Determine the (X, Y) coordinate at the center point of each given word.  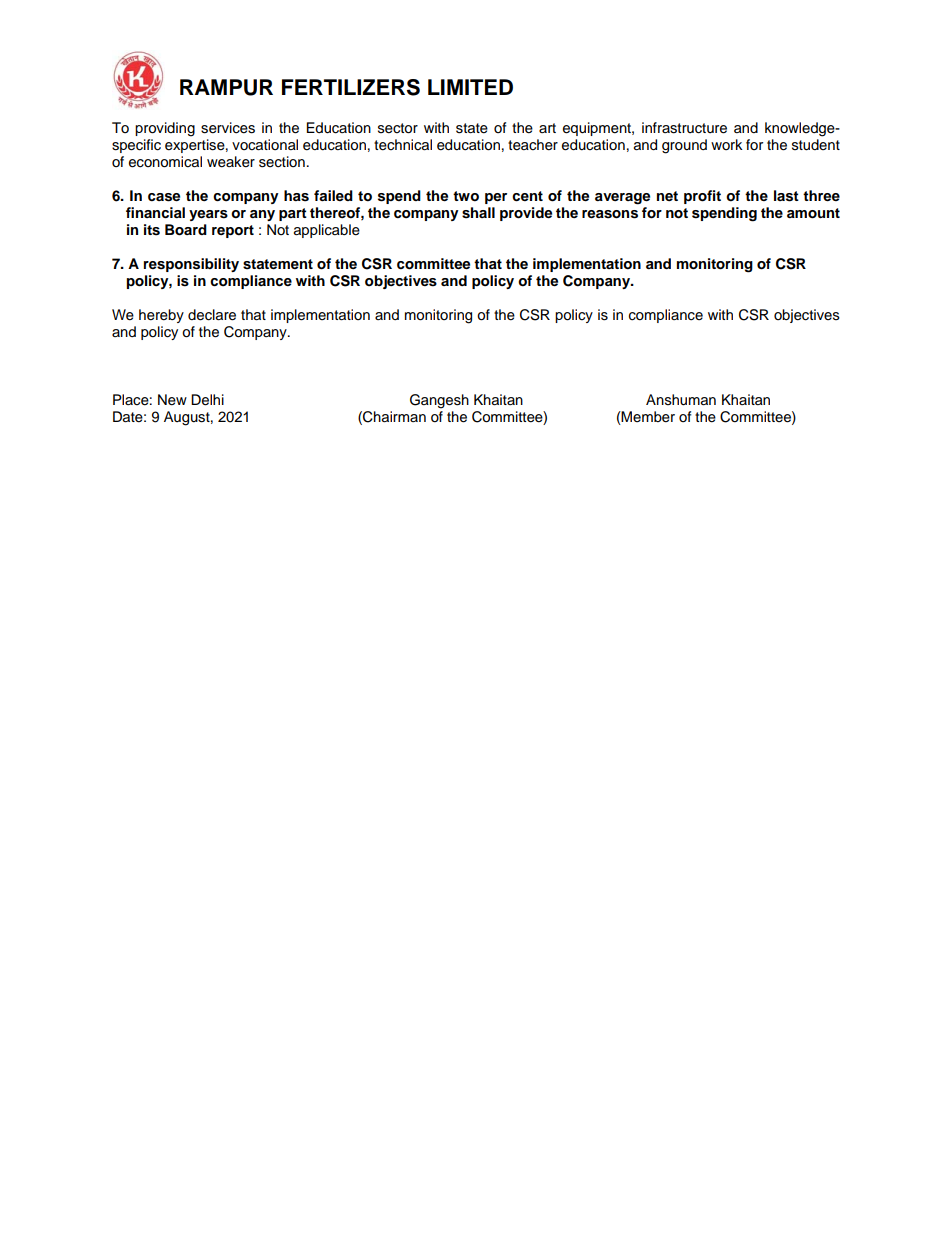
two (466, 196)
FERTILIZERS (351, 87)
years (208, 215)
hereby (161, 316)
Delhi (207, 400)
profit (702, 197)
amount (813, 213)
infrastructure (684, 128)
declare (212, 315)
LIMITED (470, 87)
